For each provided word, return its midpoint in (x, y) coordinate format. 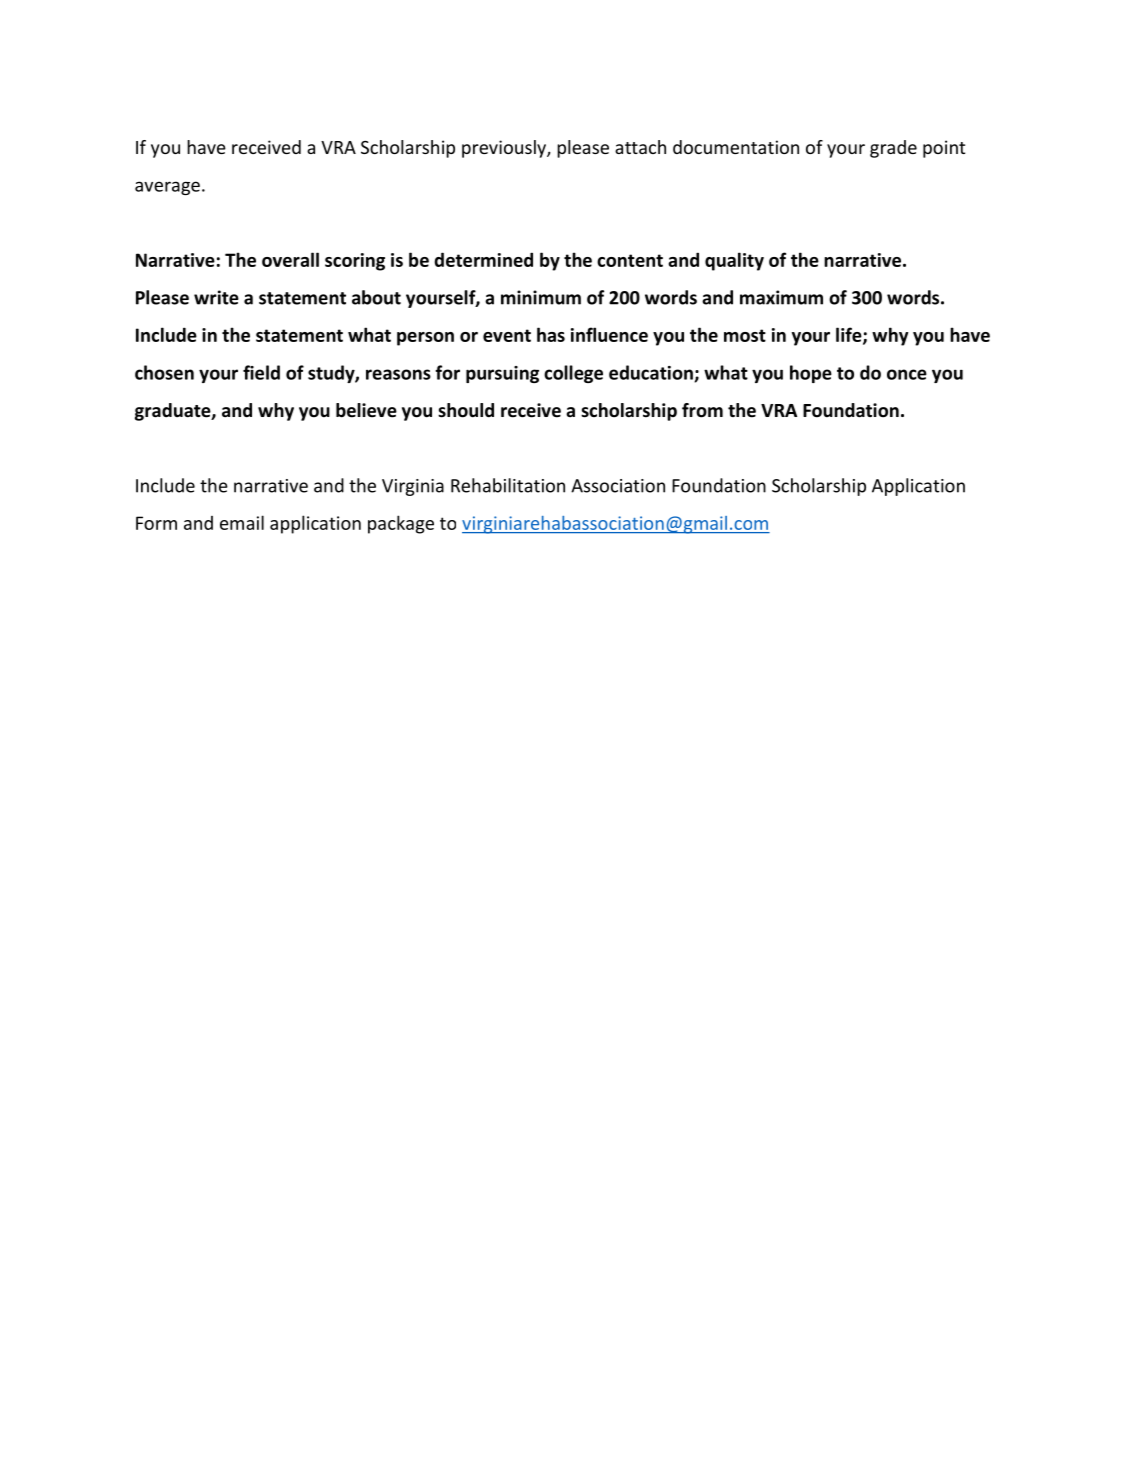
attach (640, 147)
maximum (781, 297)
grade (893, 149)
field (261, 372)
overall (290, 259)
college (573, 374)
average (167, 188)
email (242, 522)
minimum (541, 297)
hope (811, 374)
